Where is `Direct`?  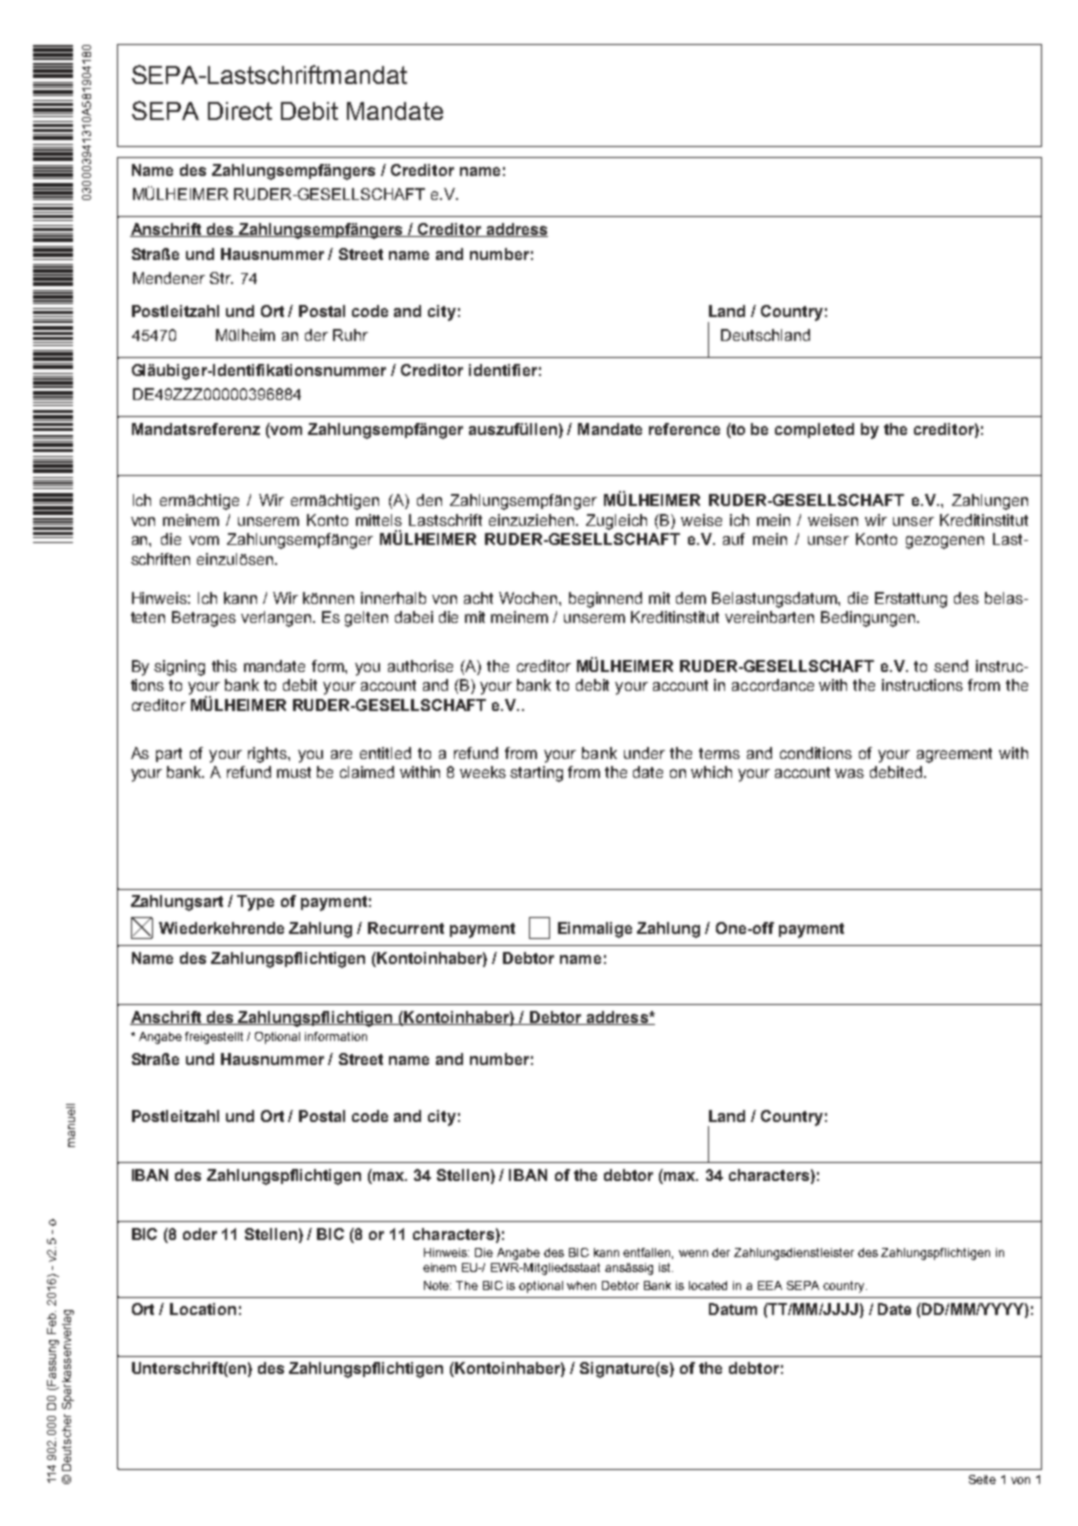 Direct is located at coordinates (240, 111).
